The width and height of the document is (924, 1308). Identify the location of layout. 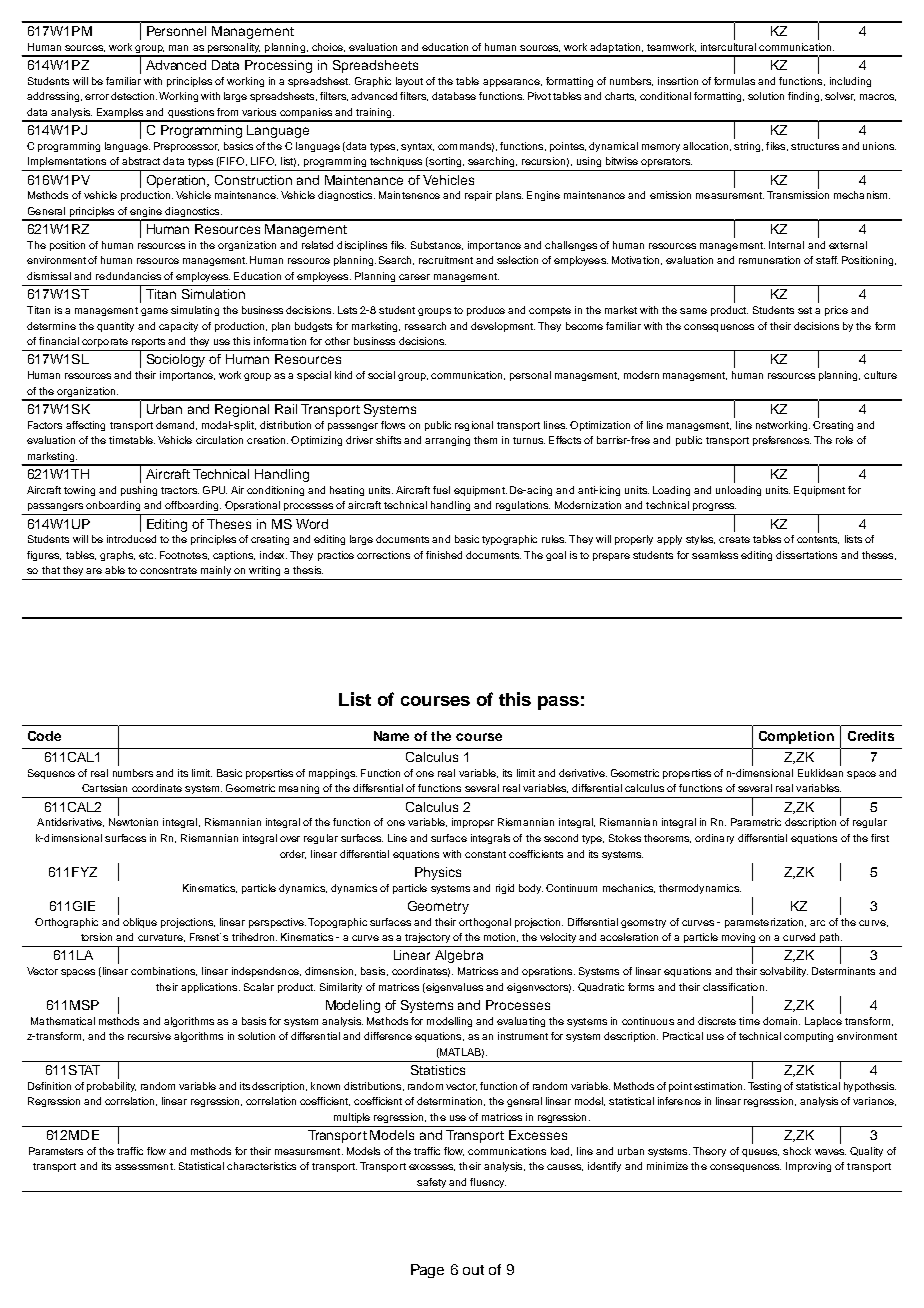
(409, 82).
